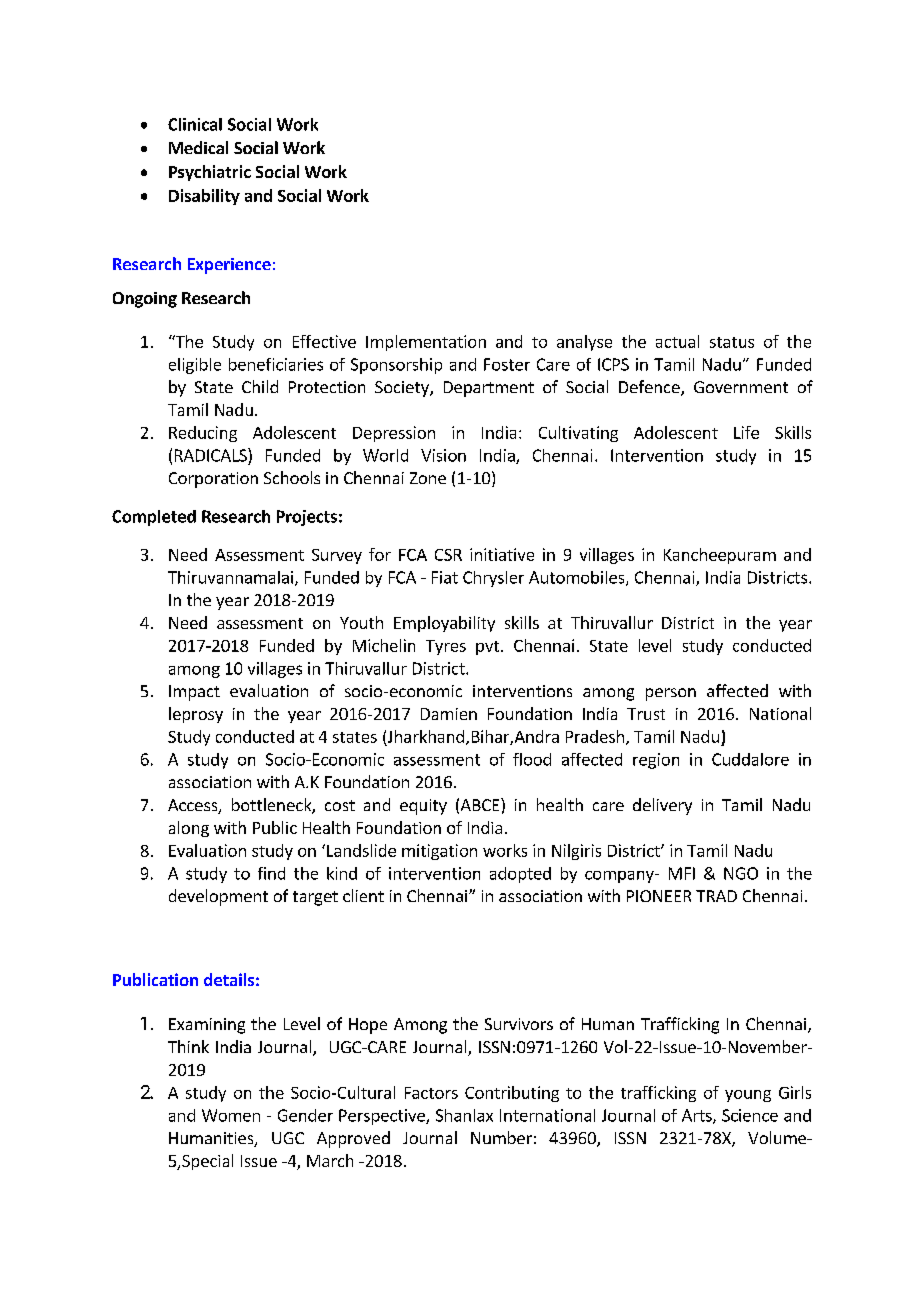 The width and height of the screenshot is (924, 1308). I want to click on Implementation, so click(426, 343).
